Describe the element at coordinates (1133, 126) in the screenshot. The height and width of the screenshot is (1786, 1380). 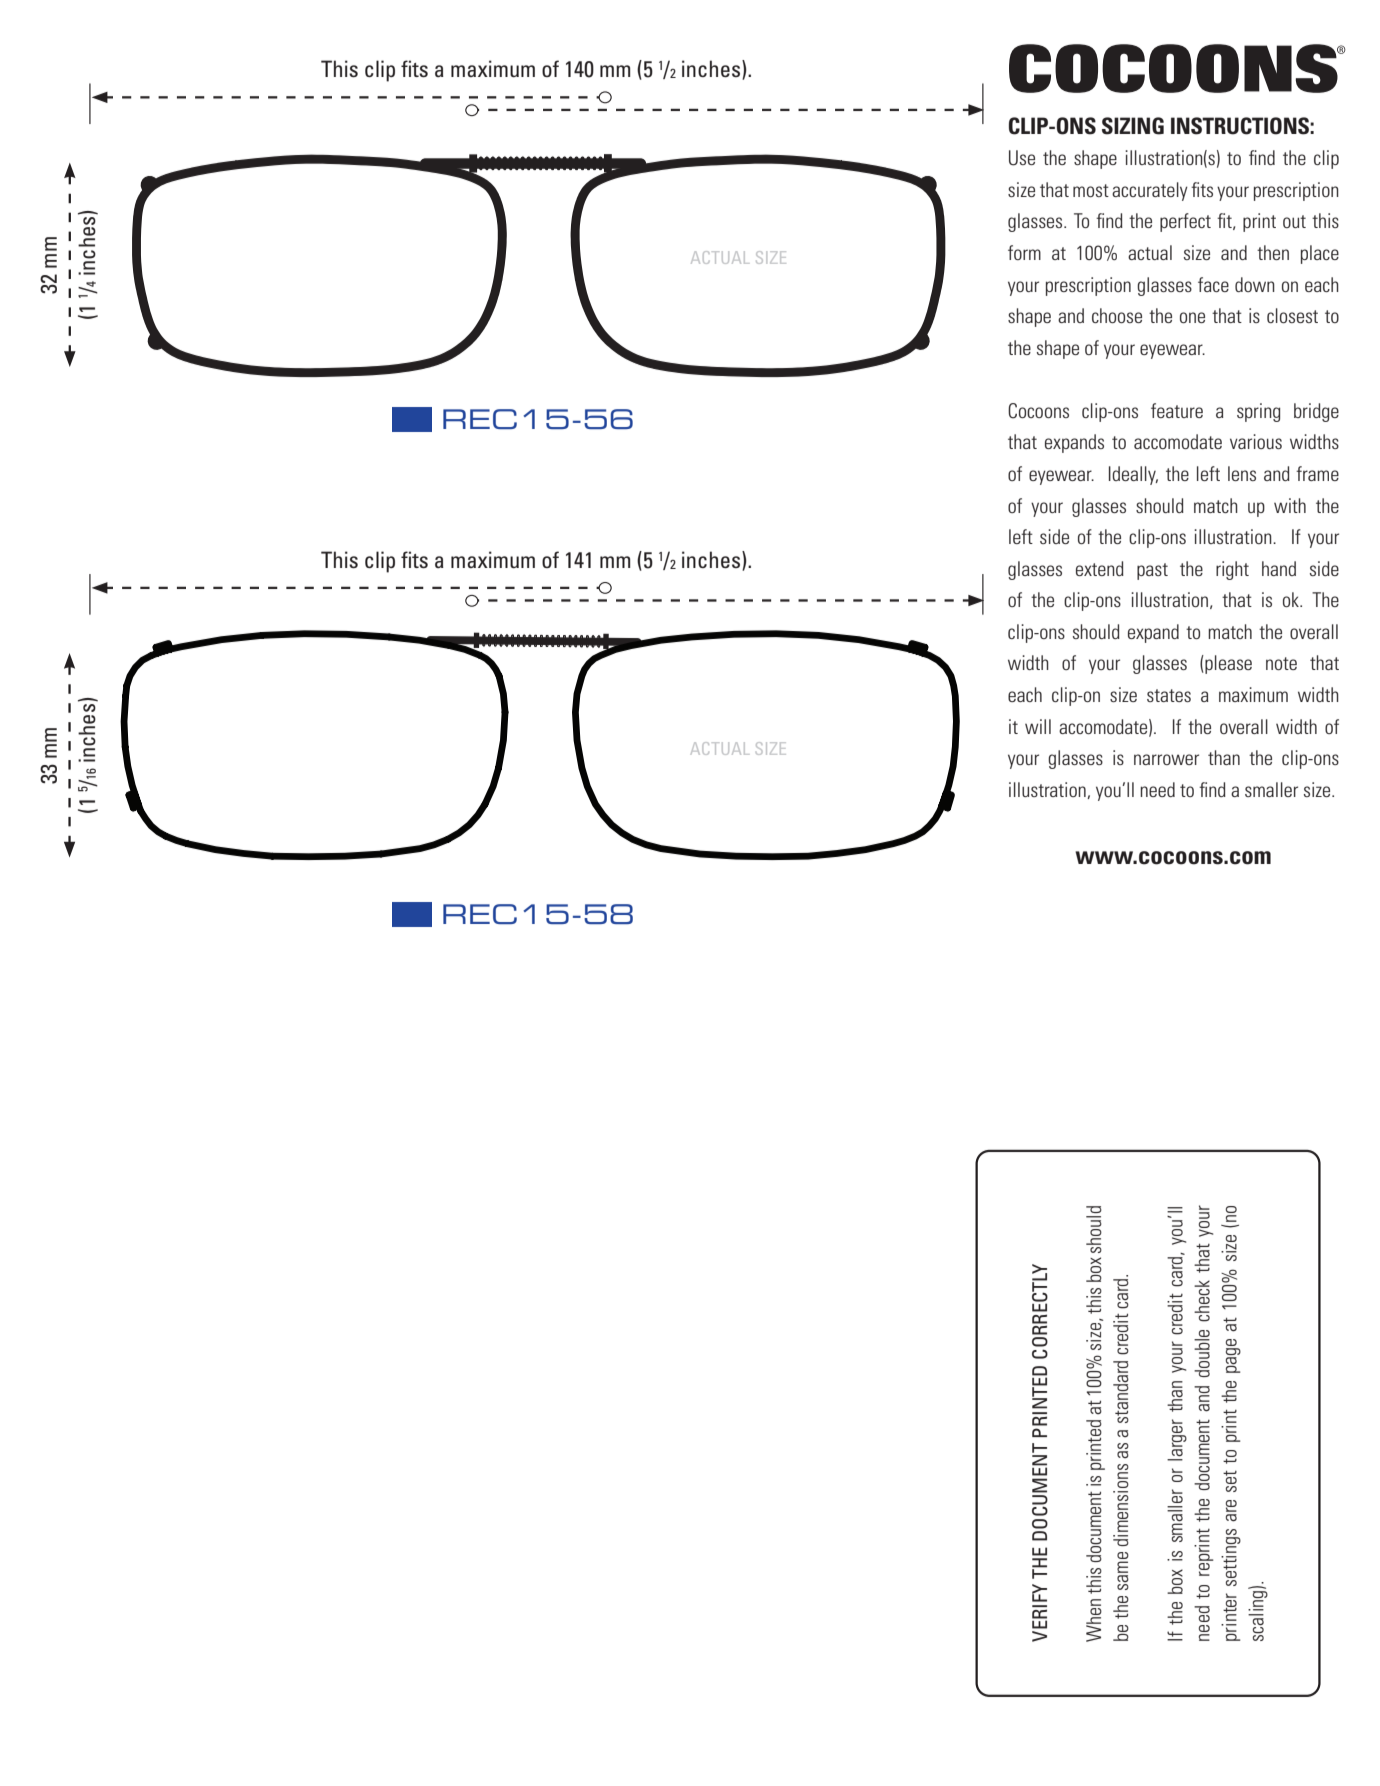
I see `SIZING` at that location.
